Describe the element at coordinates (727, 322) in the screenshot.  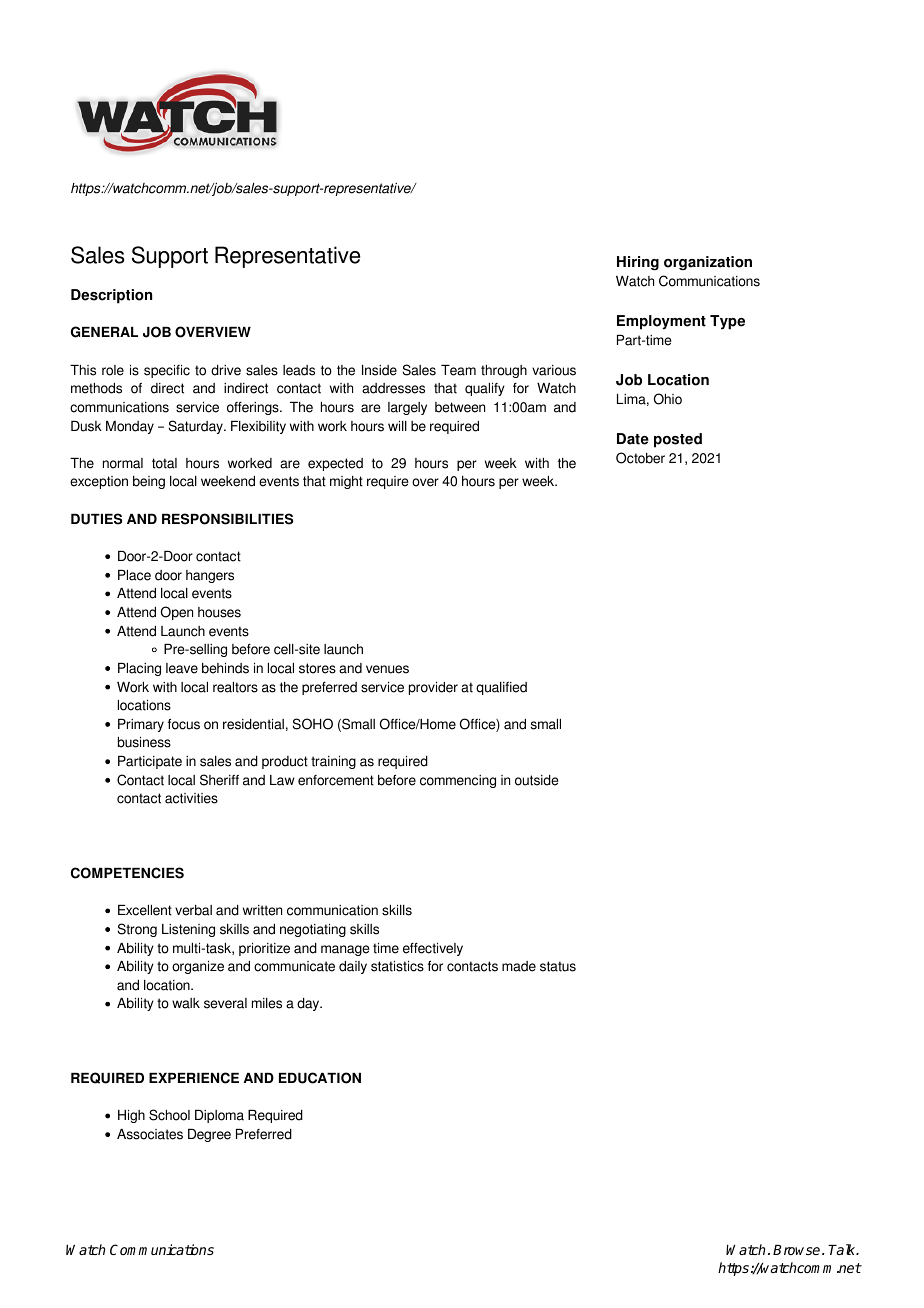
I see `Type` at that location.
